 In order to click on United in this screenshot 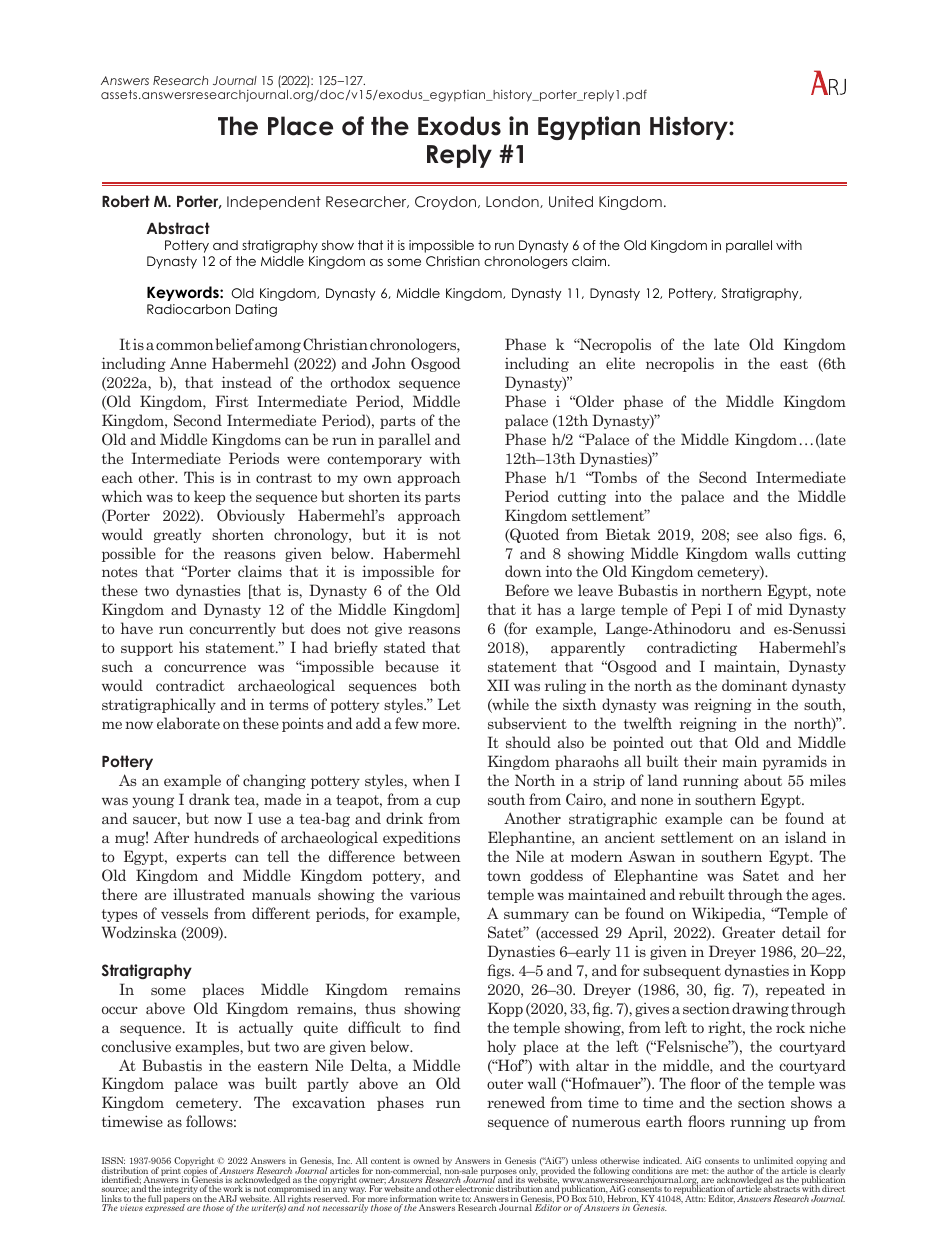, I will do `click(571, 202)`.
